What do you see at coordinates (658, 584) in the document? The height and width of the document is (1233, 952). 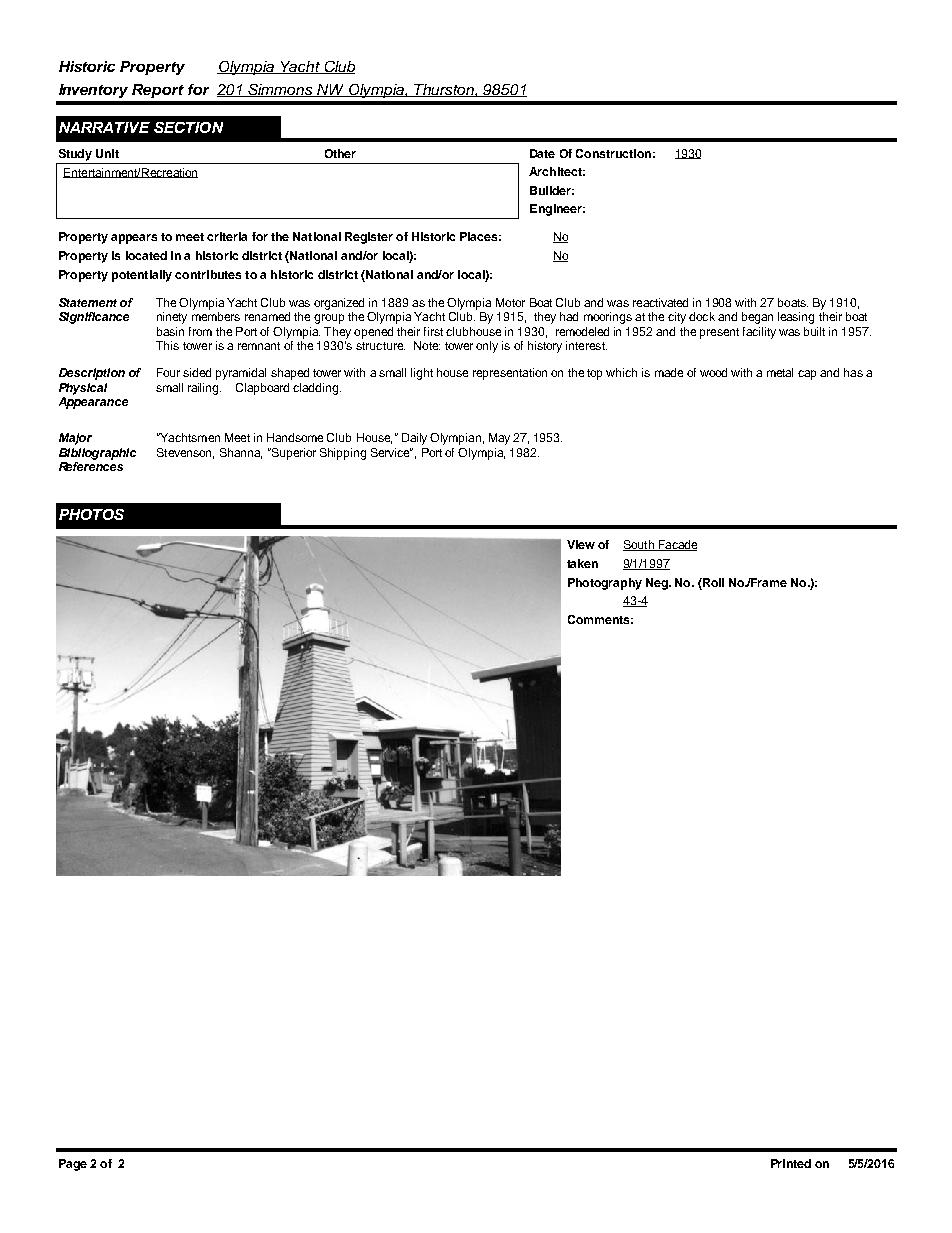 I see `Neg` at bounding box center [658, 584].
